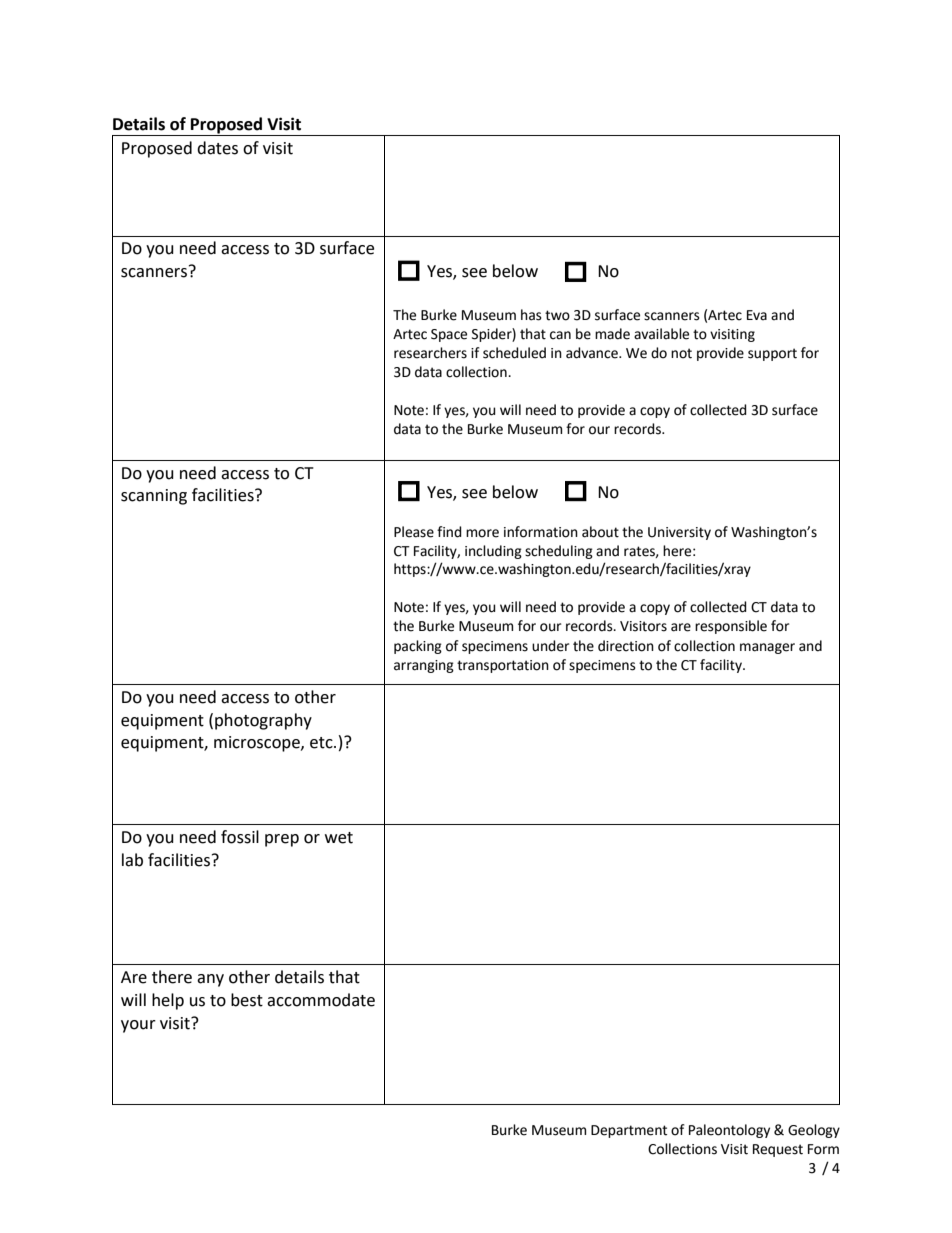  I want to click on has, so click(531, 315).
